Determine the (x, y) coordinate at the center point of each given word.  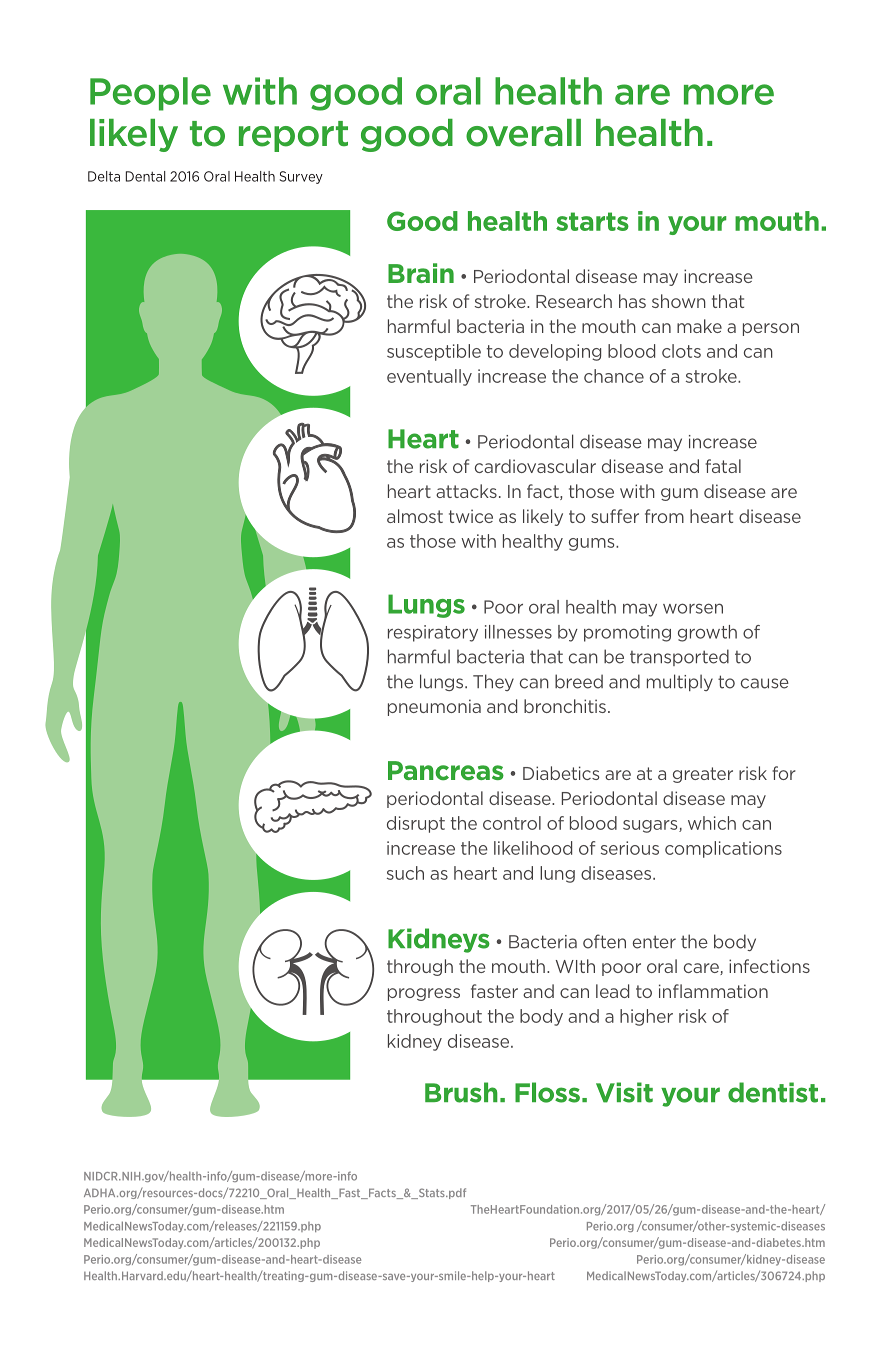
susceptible (434, 352)
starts (592, 221)
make (699, 326)
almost (415, 516)
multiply (680, 682)
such (405, 873)
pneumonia (434, 707)
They (493, 682)
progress (424, 994)
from (664, 516)
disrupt (416, 824)
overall (523, 133)
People (150, 94)
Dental (145, 176)
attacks (466, 491)
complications (723, 849)
